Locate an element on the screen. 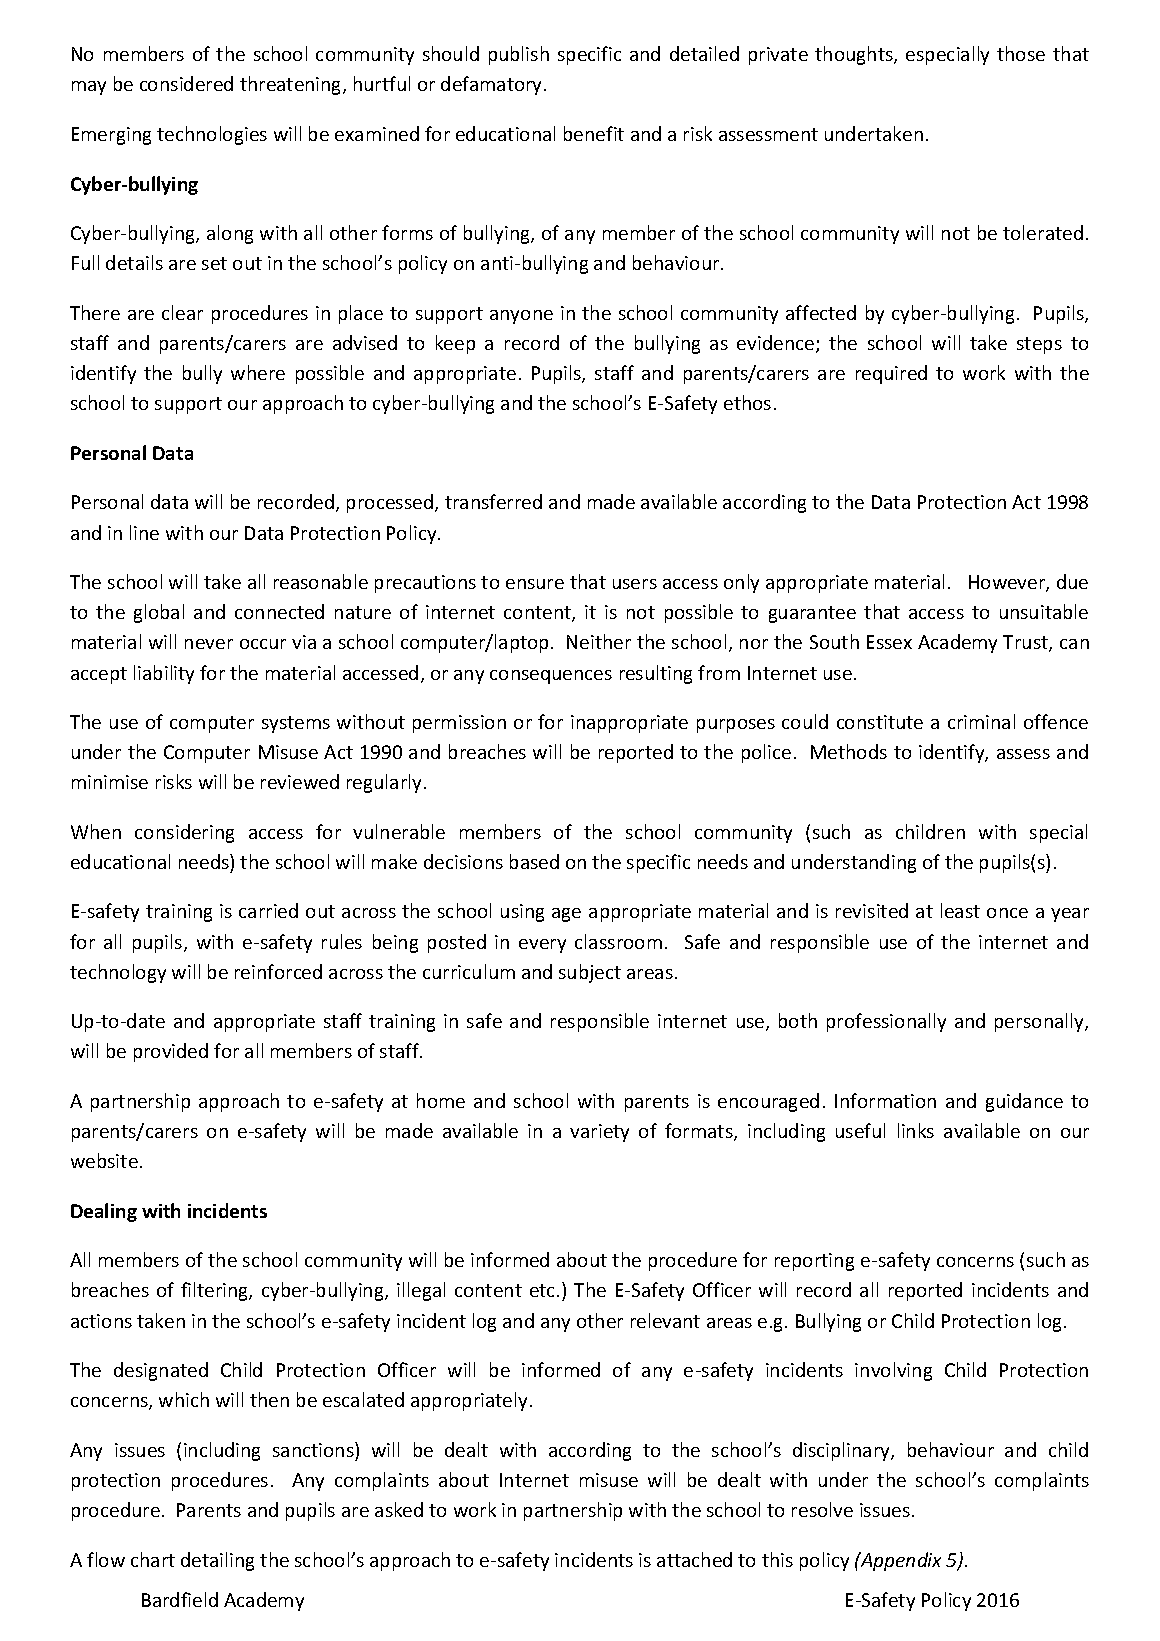 This screenshot has height=1641, width=1160. benefit is located at coordinates (594, 133).
